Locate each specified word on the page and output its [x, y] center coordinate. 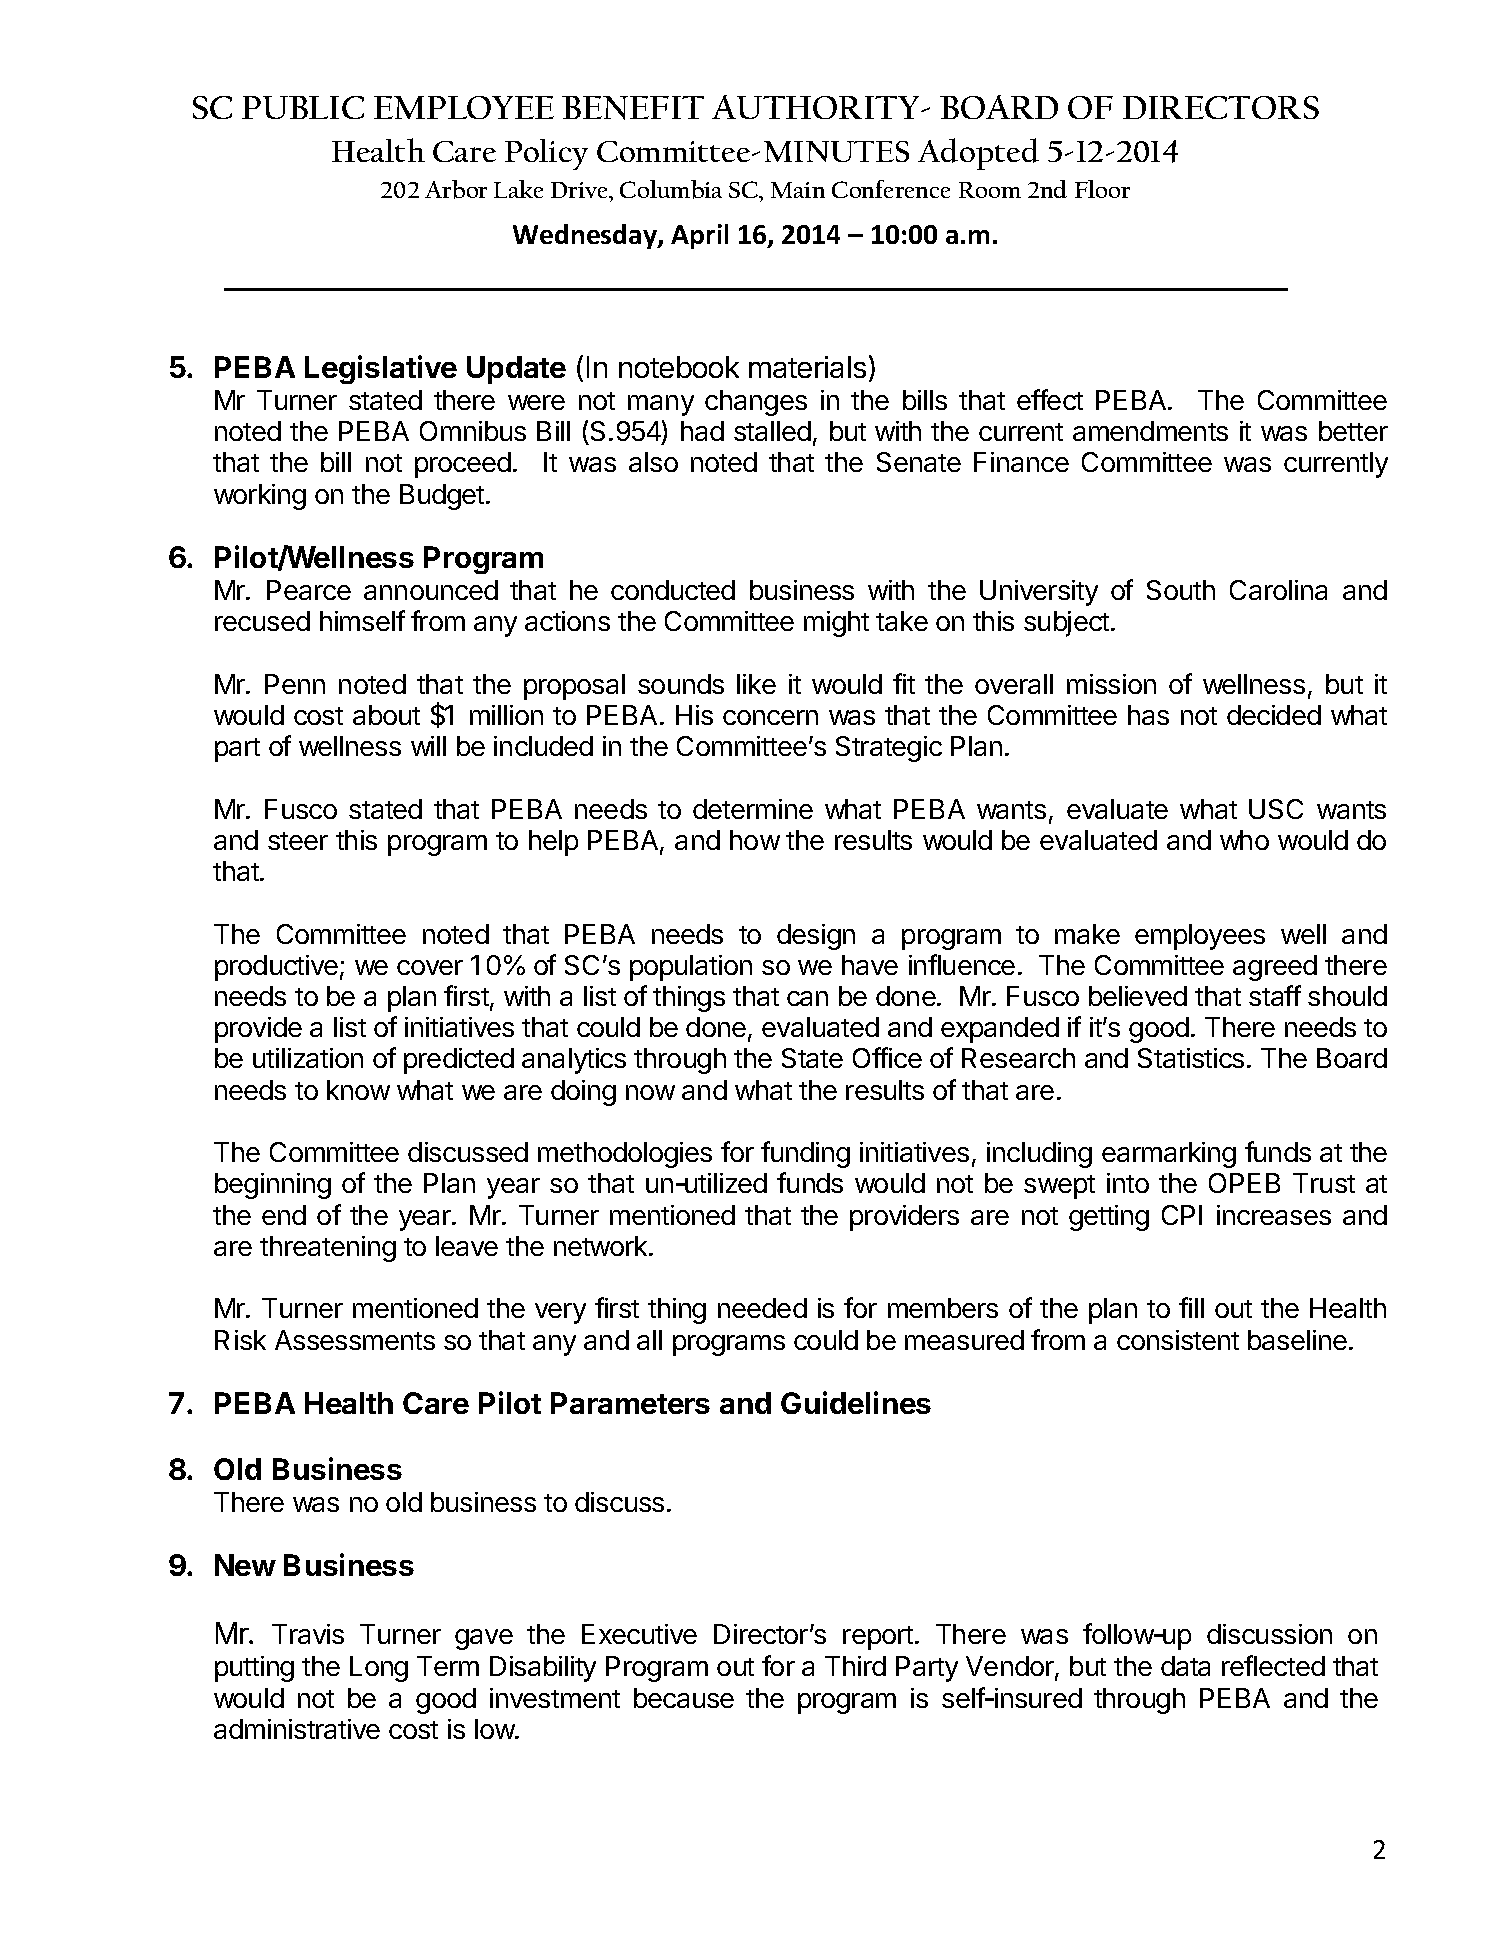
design [816, 937]
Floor [1102, 189]
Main [798, 190]
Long [379, 1669]
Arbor [456, 189]
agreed [1275, 968]
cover [430, 967]
